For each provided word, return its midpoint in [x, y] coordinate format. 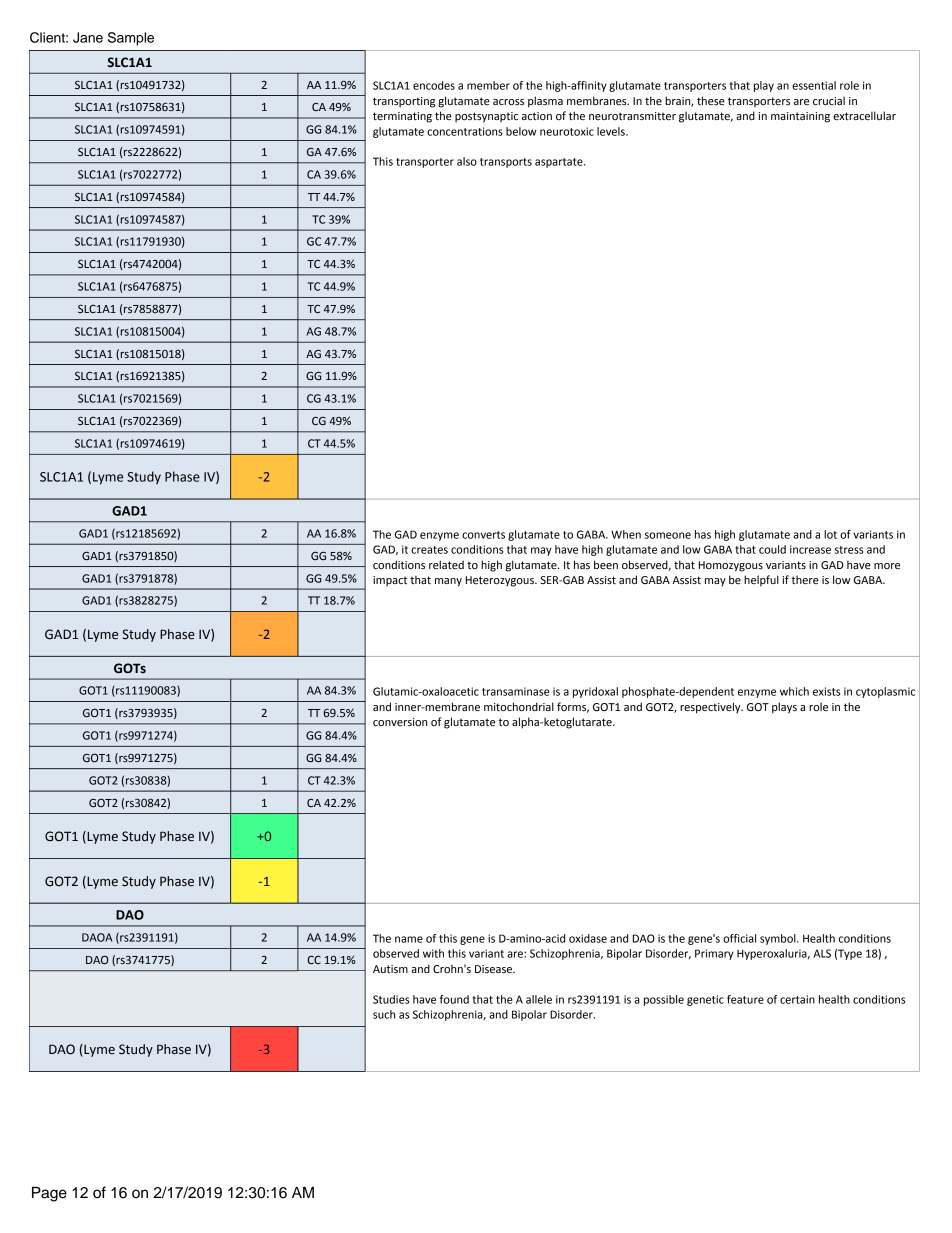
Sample [131, 39]
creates [429, 550]
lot [830, 534]
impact [390, 581]
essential [814, 85]
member [488, 85]
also [467, 161]
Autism [390, 969]
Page [49, 1194]
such [384, 1014]
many [448, 582]
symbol [779, 939]
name [409, 939]
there [805, 580]
